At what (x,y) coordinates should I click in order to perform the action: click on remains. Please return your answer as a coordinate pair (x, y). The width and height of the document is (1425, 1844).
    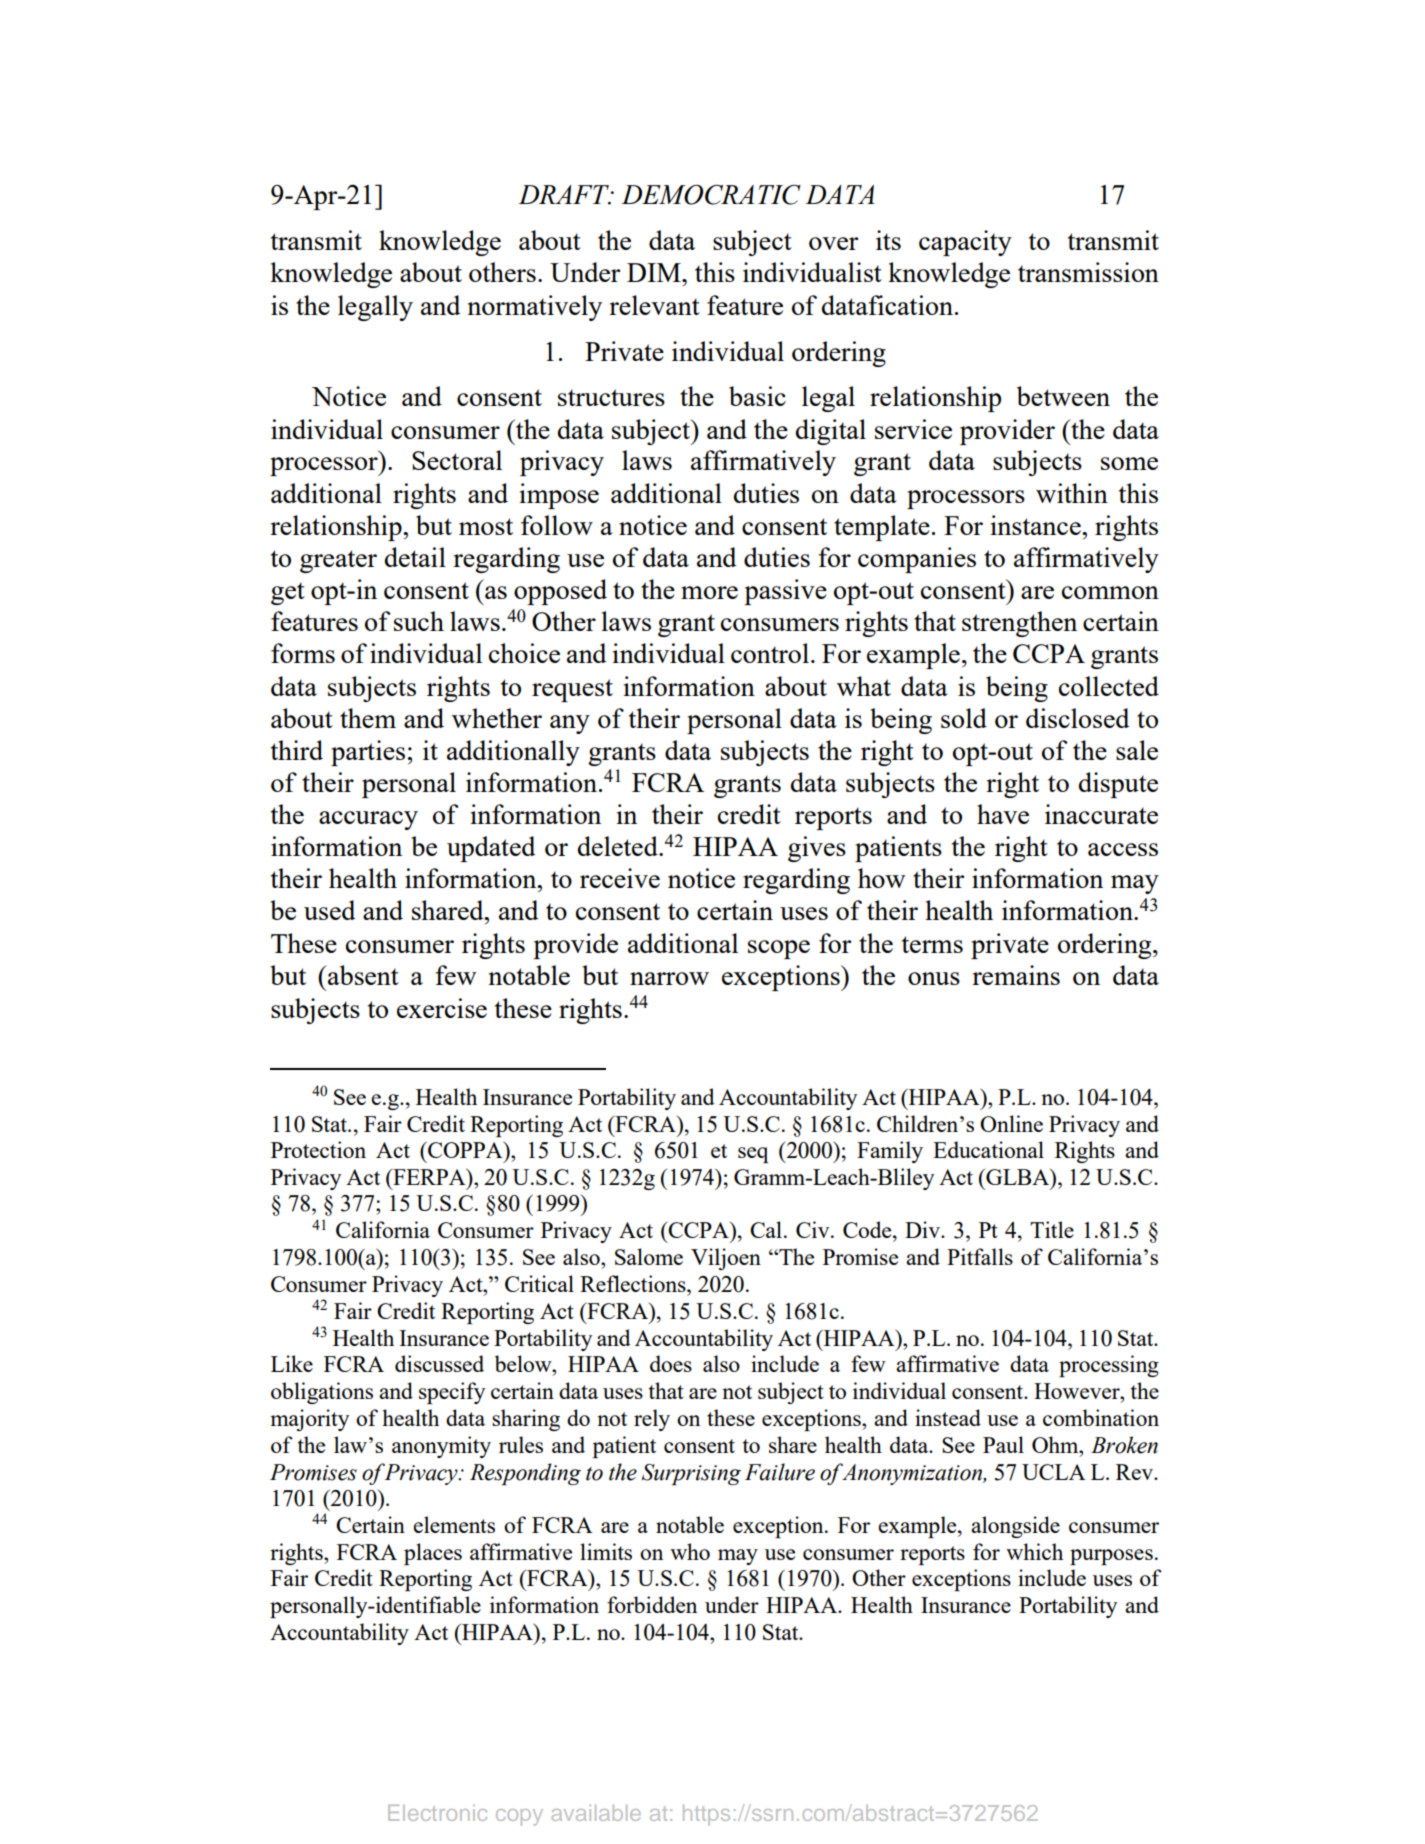
    Looking at the image, I should click on (1016, 975).
